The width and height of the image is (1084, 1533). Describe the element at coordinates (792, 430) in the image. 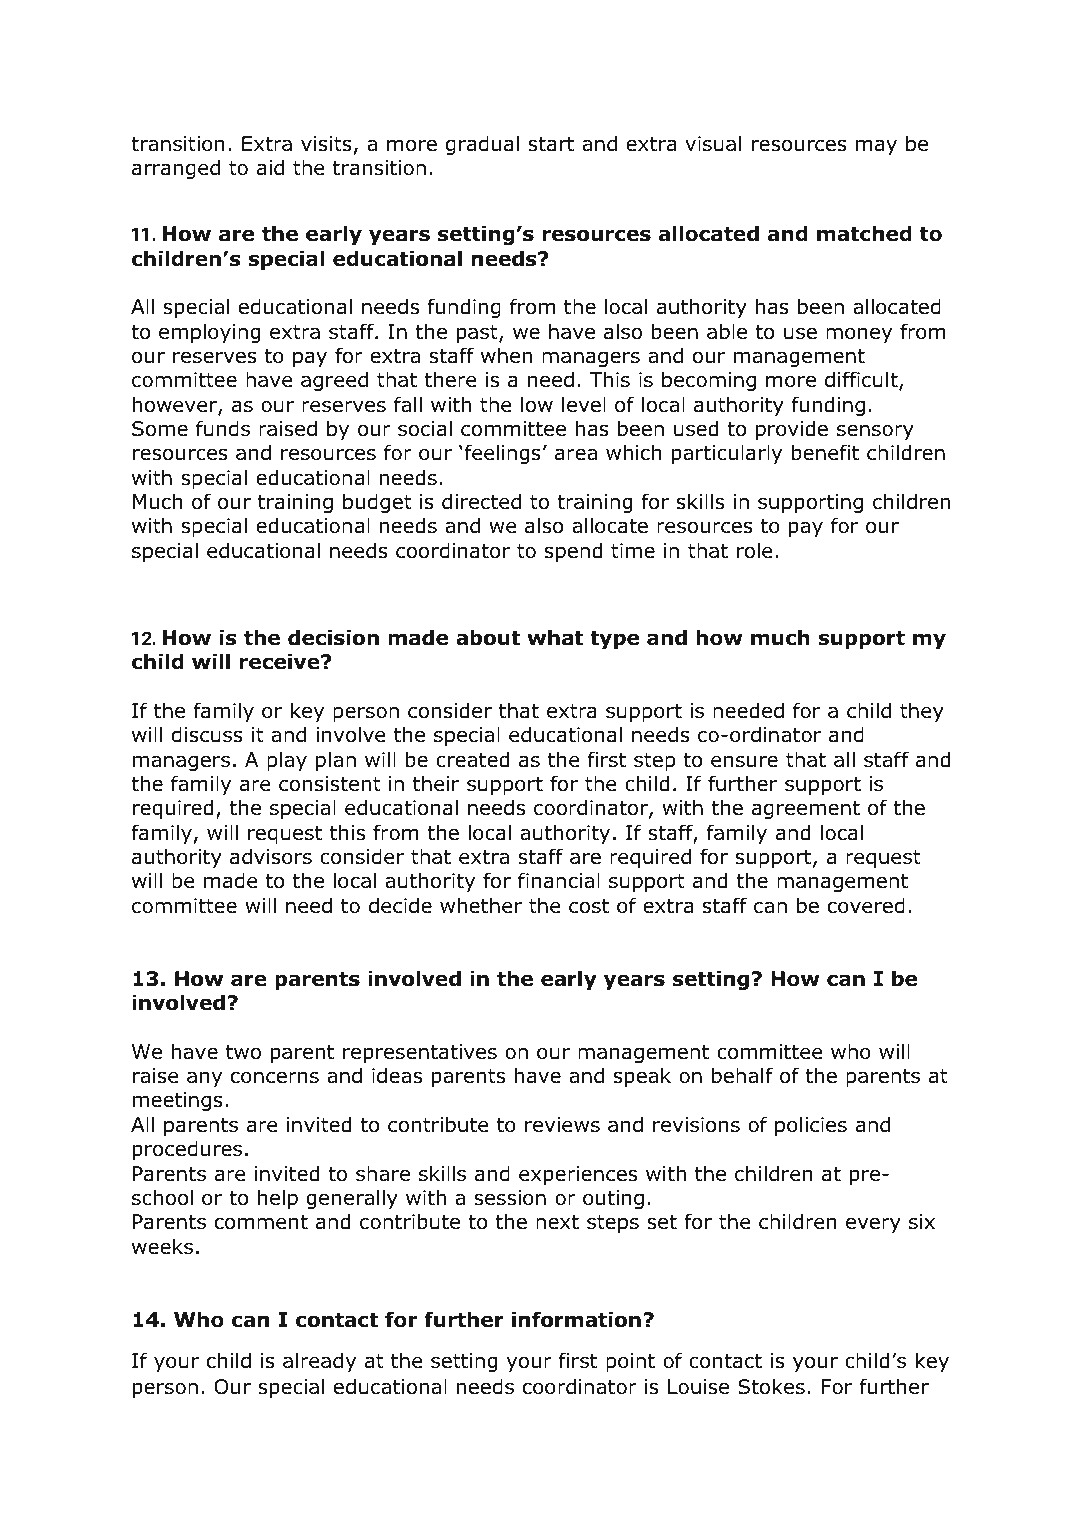

I see `provide` at that location.
